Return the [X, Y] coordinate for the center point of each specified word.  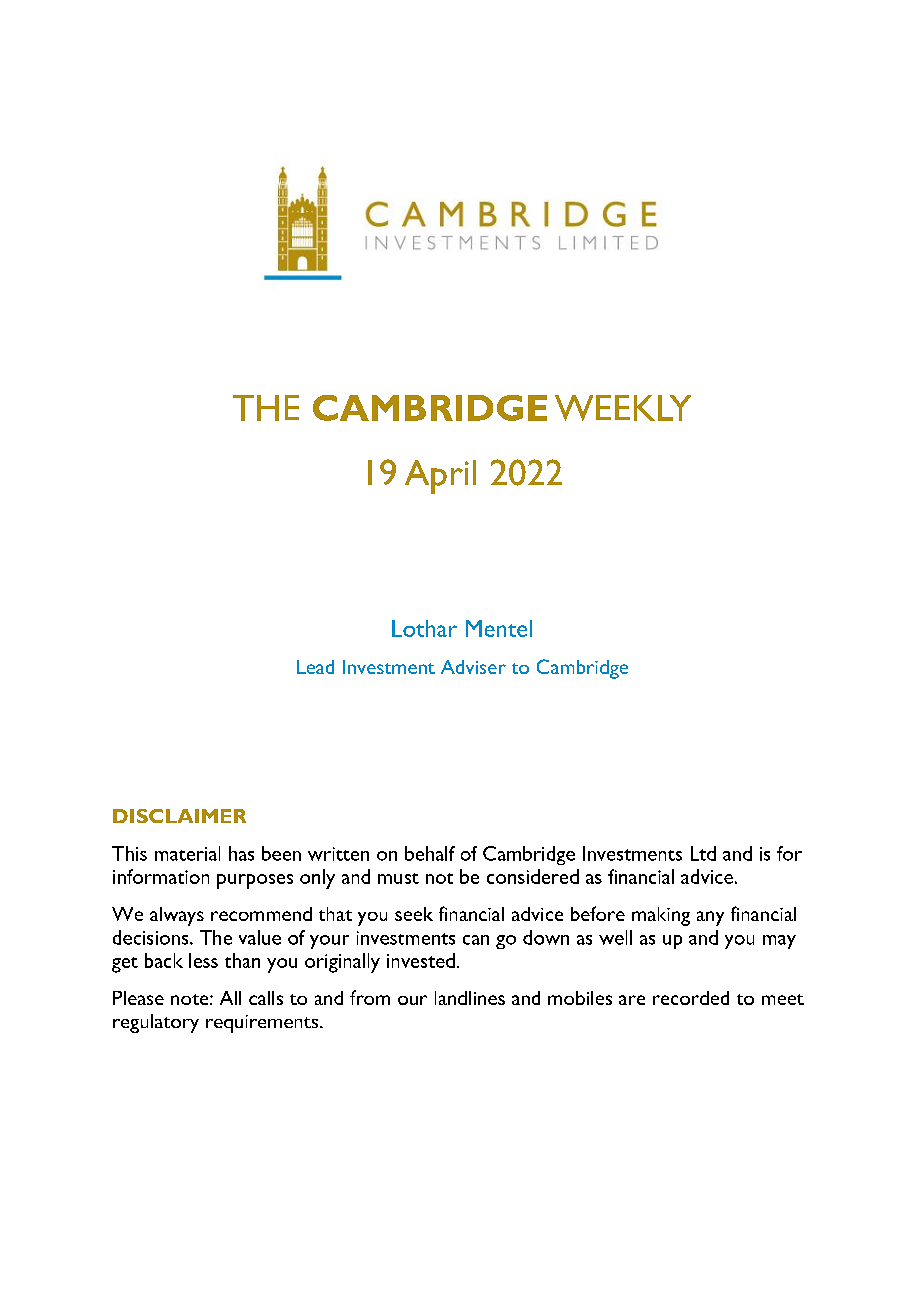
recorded [691, 998]
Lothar [424, 628]
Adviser [473, 667]
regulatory [156, 1023]
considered [533, 876]
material [187, 853]
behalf [430, 853]
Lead [315, 667]
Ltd [703, 853]
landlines [470, 998]
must [398, 878]
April [440, 477]
